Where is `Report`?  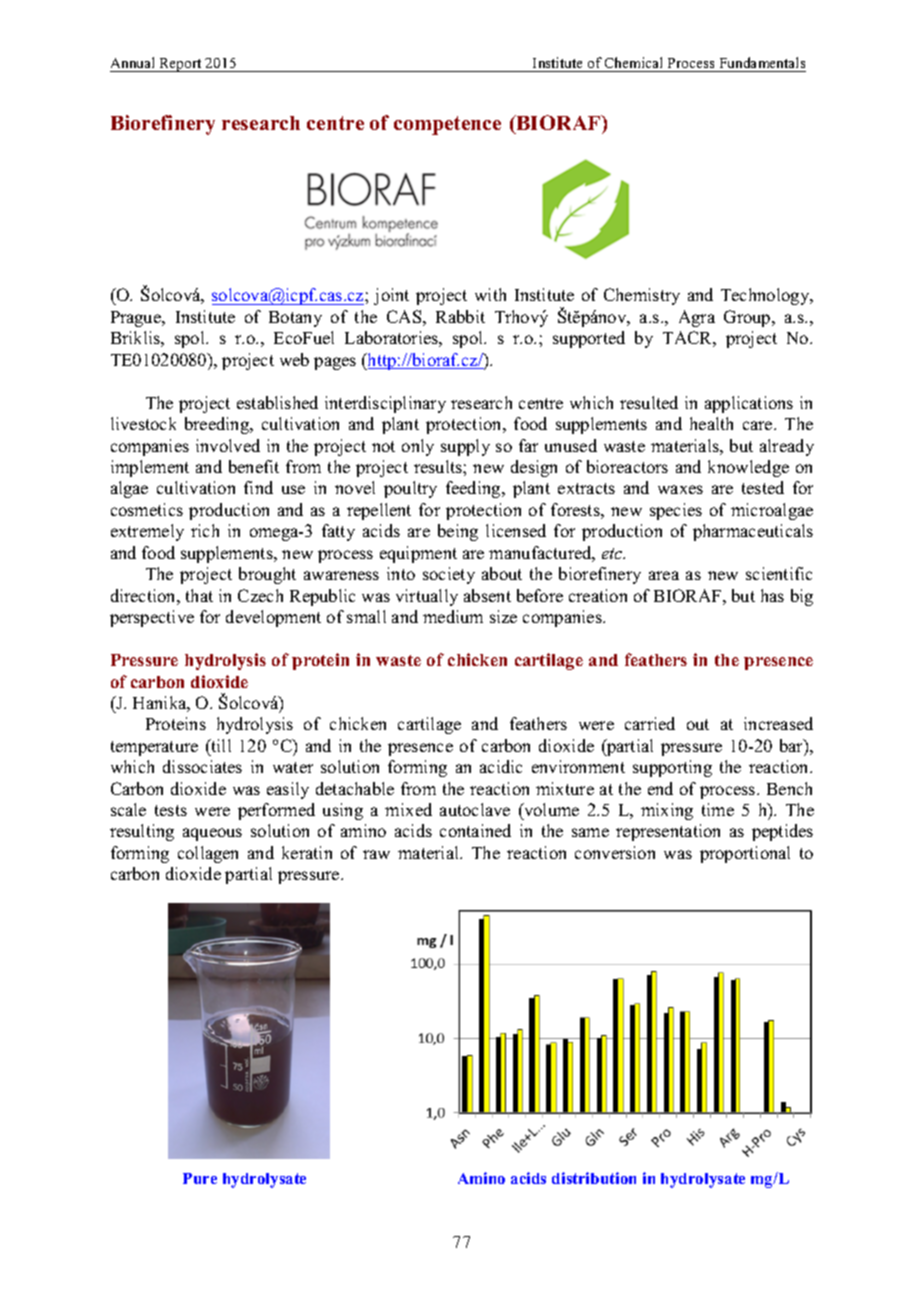
Report is located at coordinates (180, 65).
